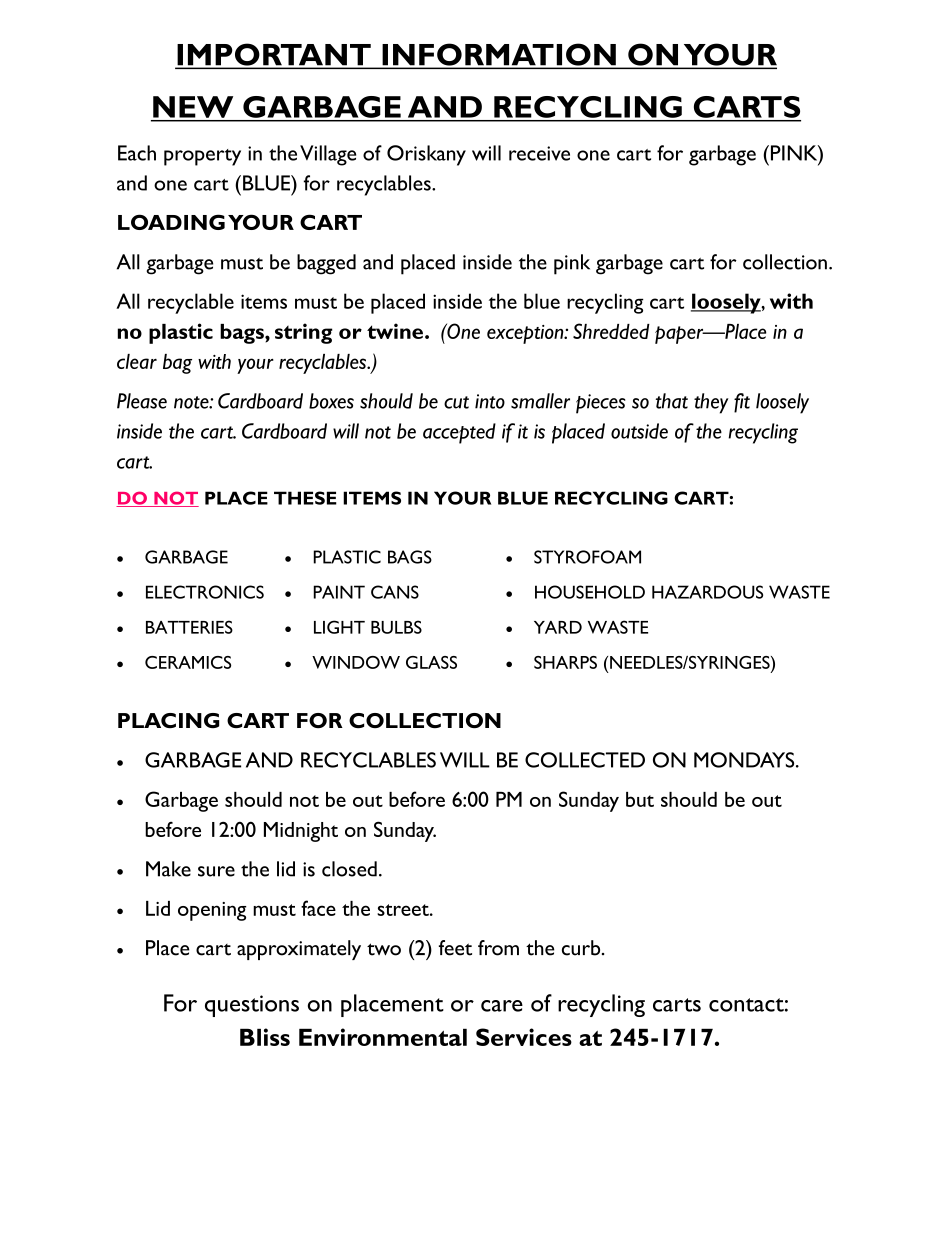 This document has height=1233, width=952. What do you see at coordinates (611, 331) in the document?
I see `Shredded` at bounding box center [611, 331].
